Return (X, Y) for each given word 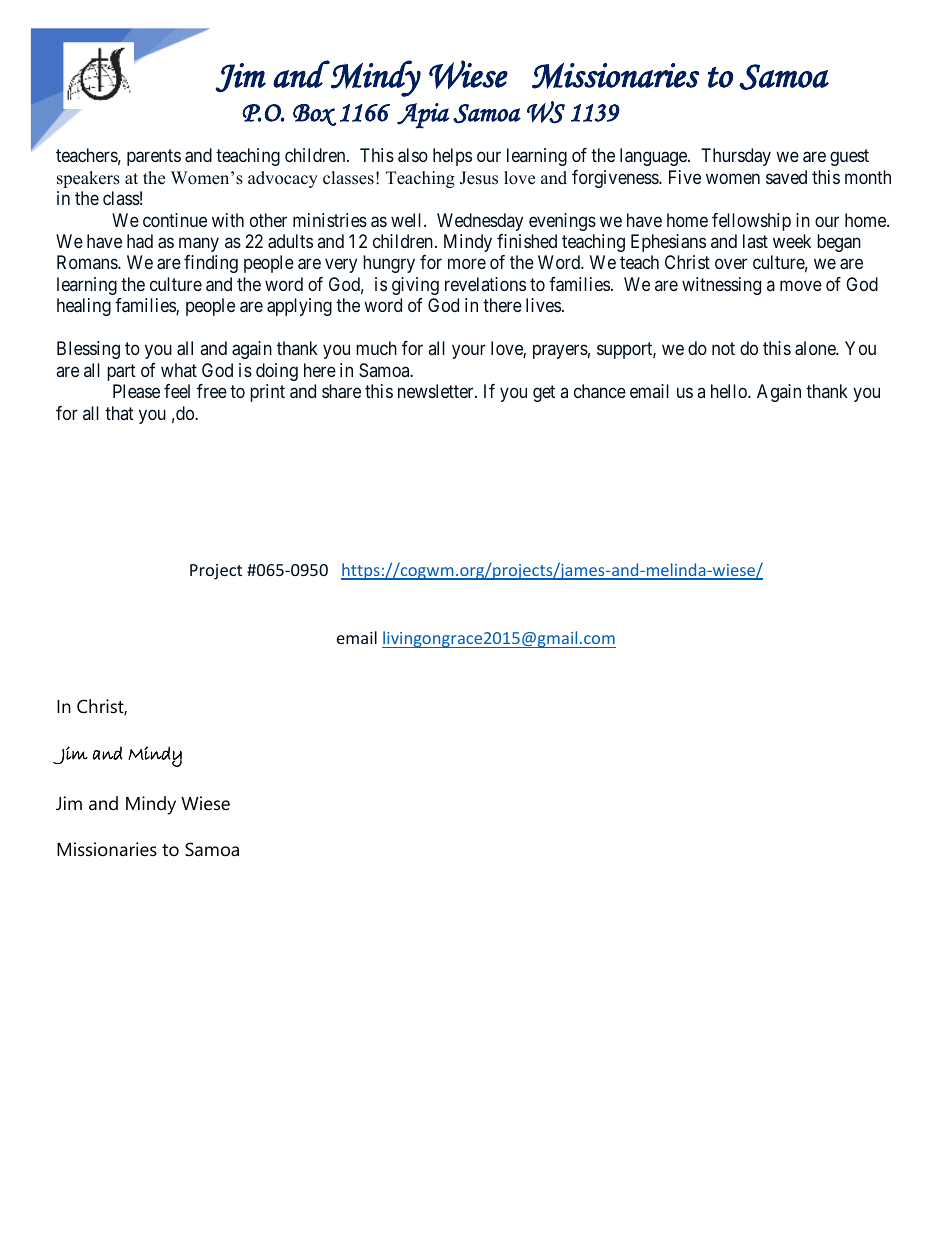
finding (211, 264)
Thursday (736, 157)
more (467, 264)
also (413, 155)
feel (177, 391)
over (731, 264)
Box (315, 115)
